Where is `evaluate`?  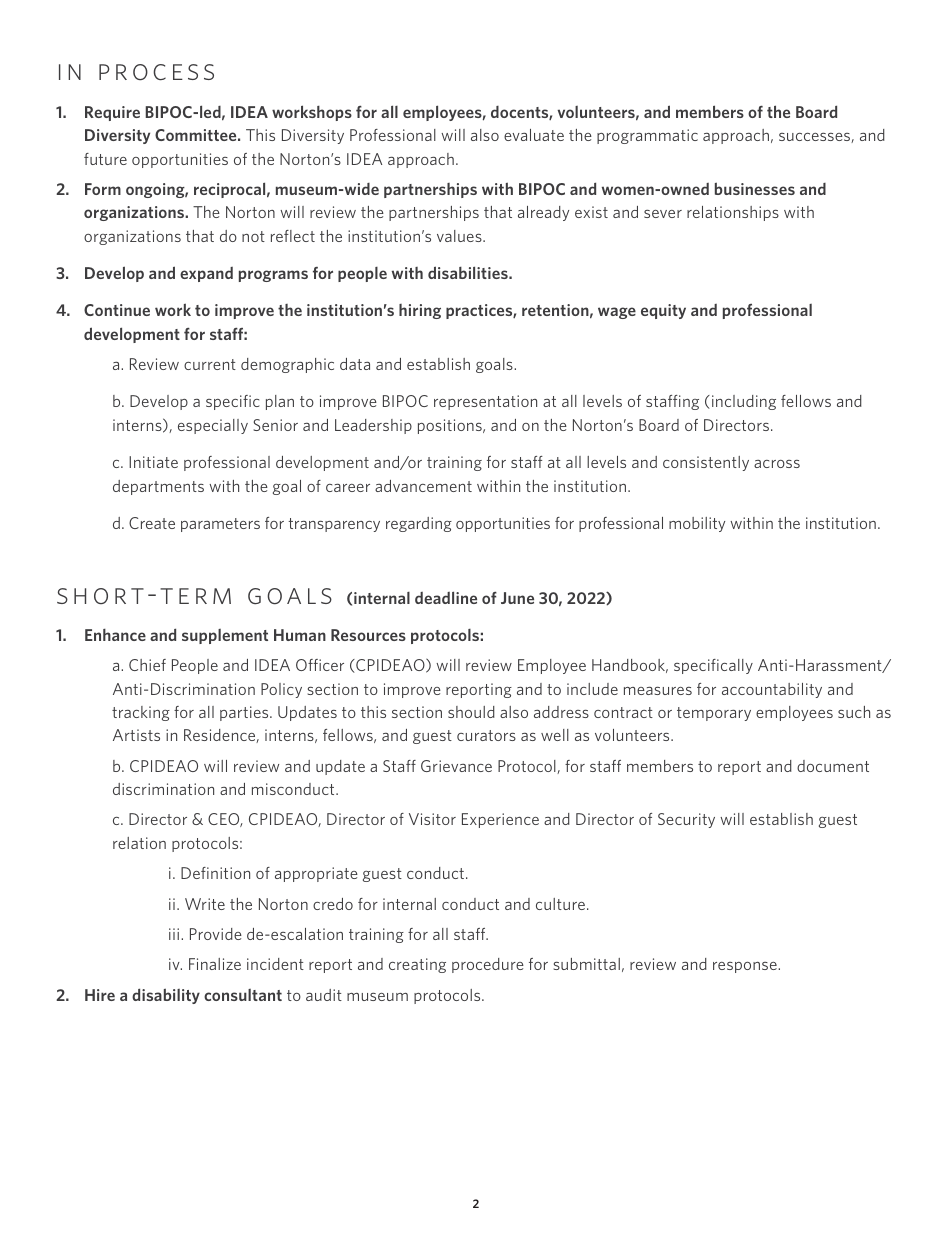
evaluate is located at coordinates (534, 135).
